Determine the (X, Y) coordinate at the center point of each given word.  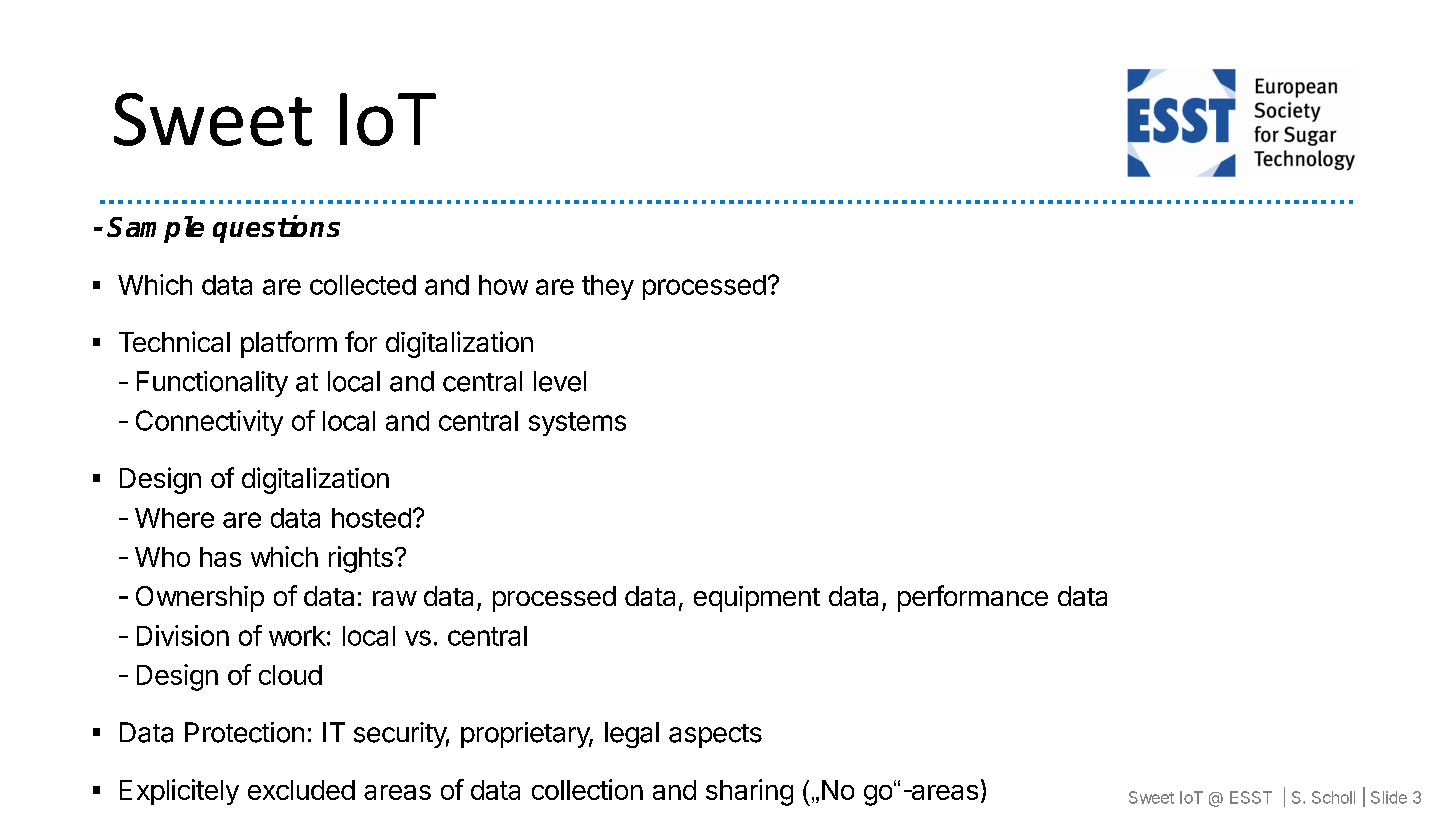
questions (276, 229)
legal (632, 735)
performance (973, 598)
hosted (371, 518)
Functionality (212, 384)
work (297, 636)
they (608, 287)
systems (577, 424)
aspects (715, 736)
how (503, 285)
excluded (301, 790)
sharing (749, 792)
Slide (1389, 797)
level (560, 381)
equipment (757, 599)
